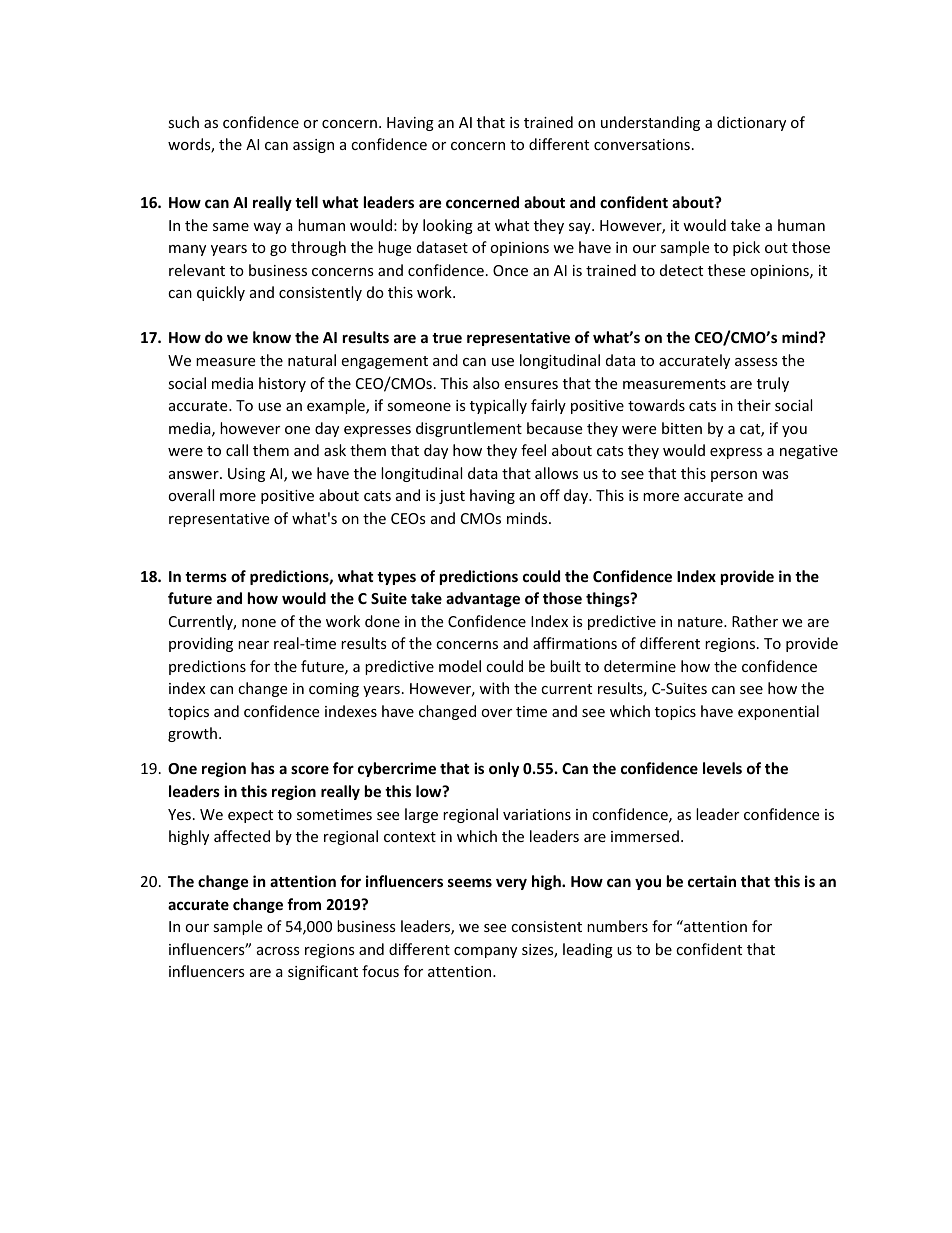  Describe the element at coordinates (734, 476) in the page. I see `person` at that location.
